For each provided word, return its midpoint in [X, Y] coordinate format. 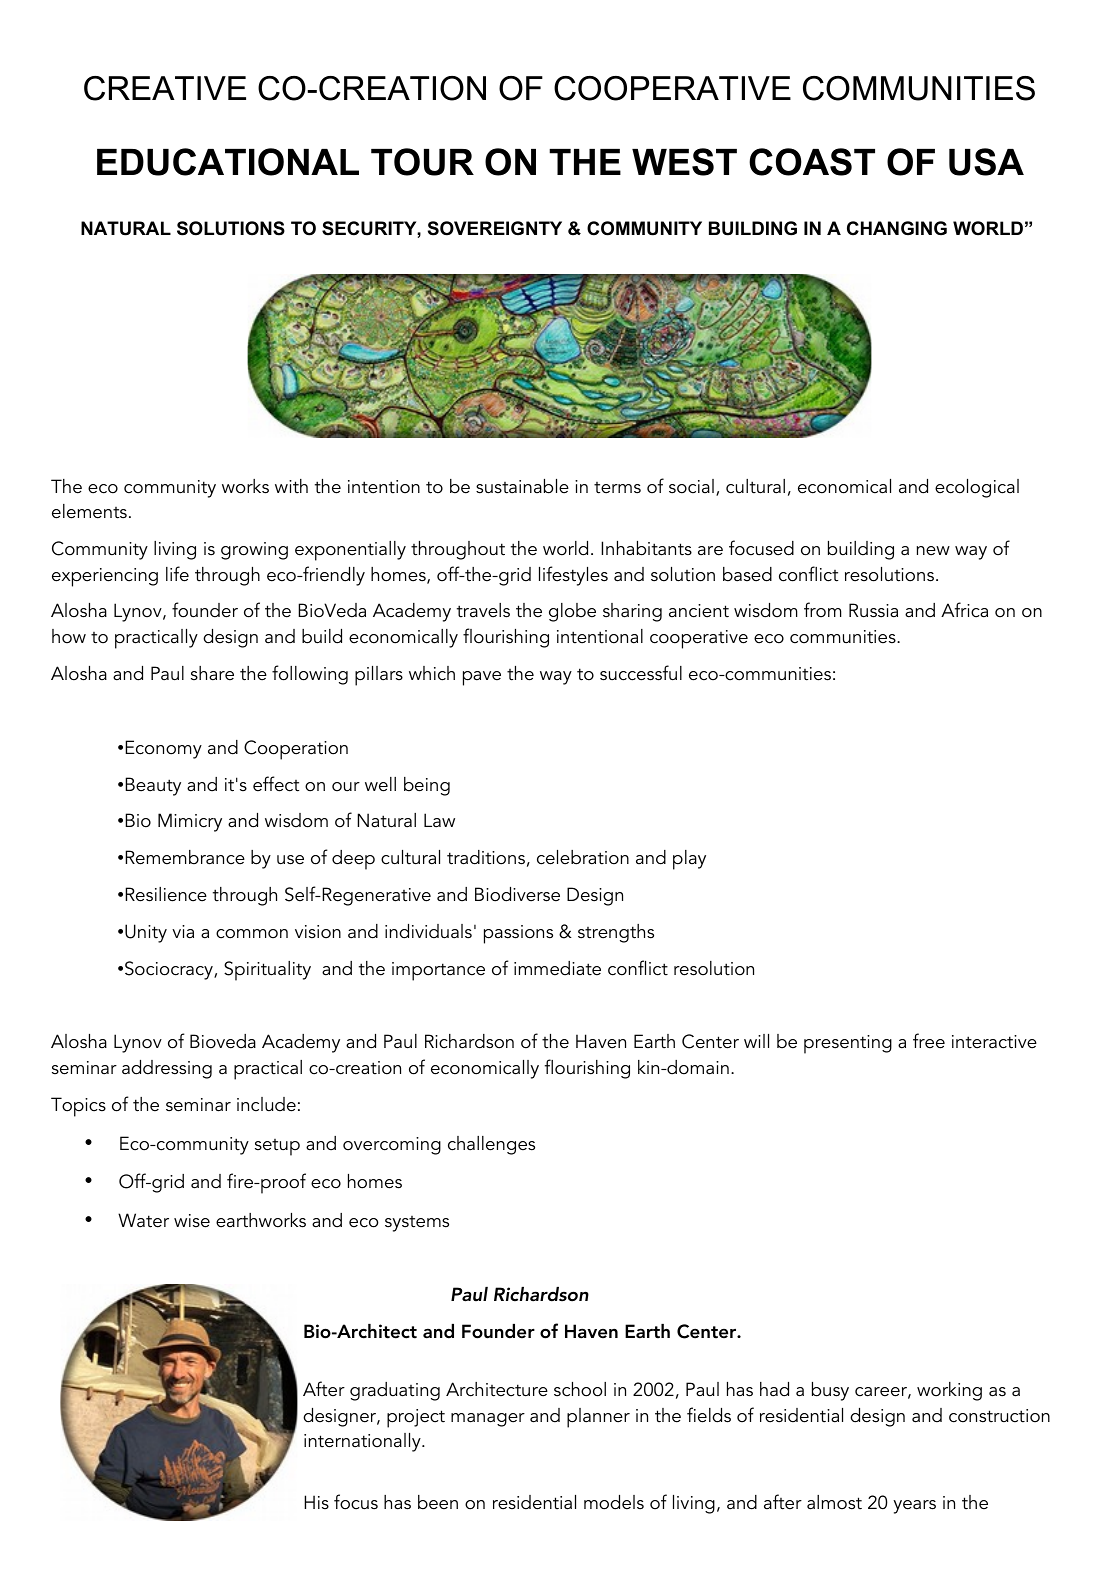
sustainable [522, 486]
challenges [491, 1145]
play [689, 860]
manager [488, 1420]
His [316, 1502]
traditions [486, 857]
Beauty [153, 786]
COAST [812, 162]
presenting [848, 1044]
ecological [977, 488]
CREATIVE [165, 88]
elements [89, 511]
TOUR [422, 162]
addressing [167, 1069]
